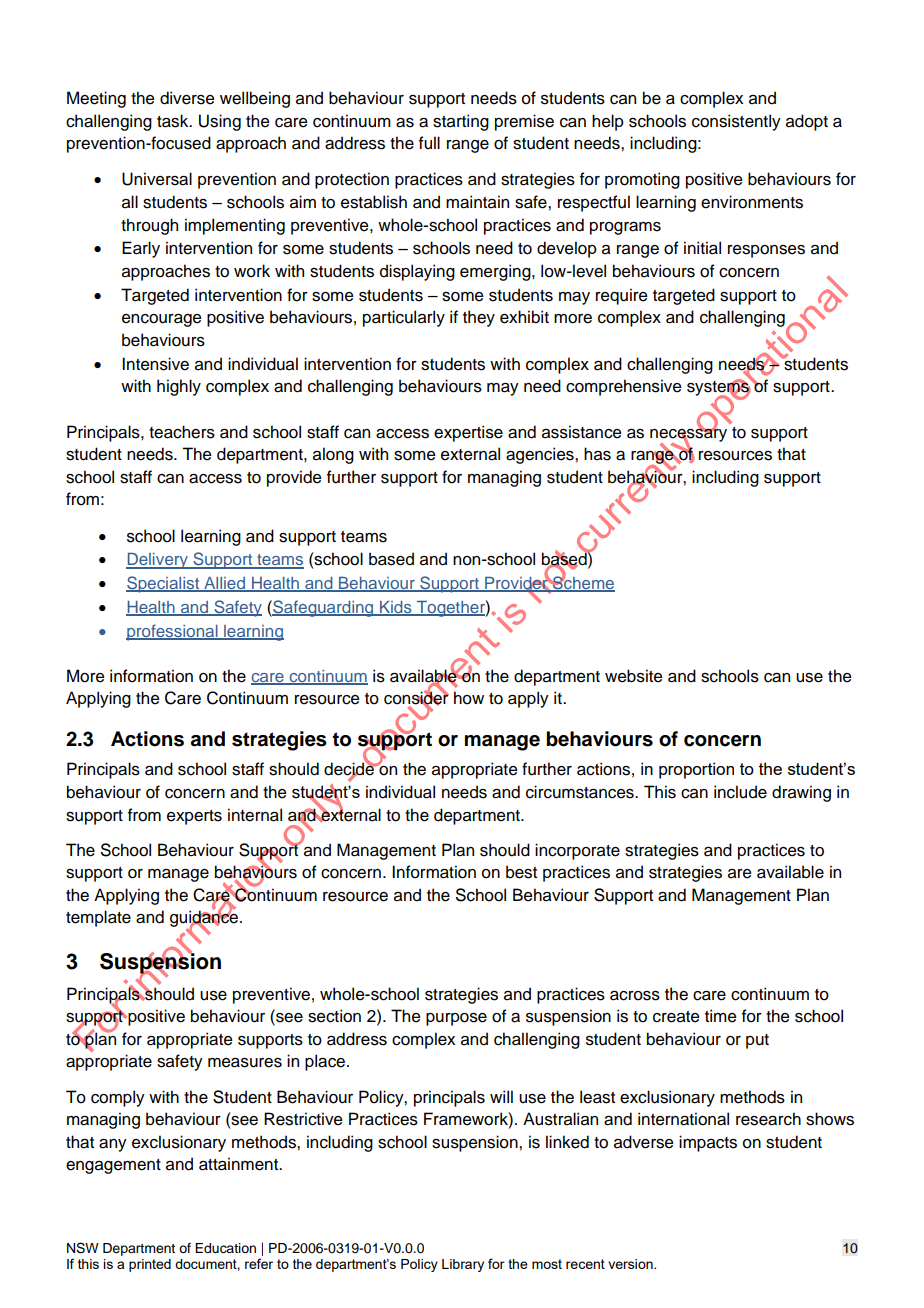 This document has height=1308, width=924. What do you see at coordinates (461, 122) in the document?
I see `starting` at bounding box center [461, 122].
